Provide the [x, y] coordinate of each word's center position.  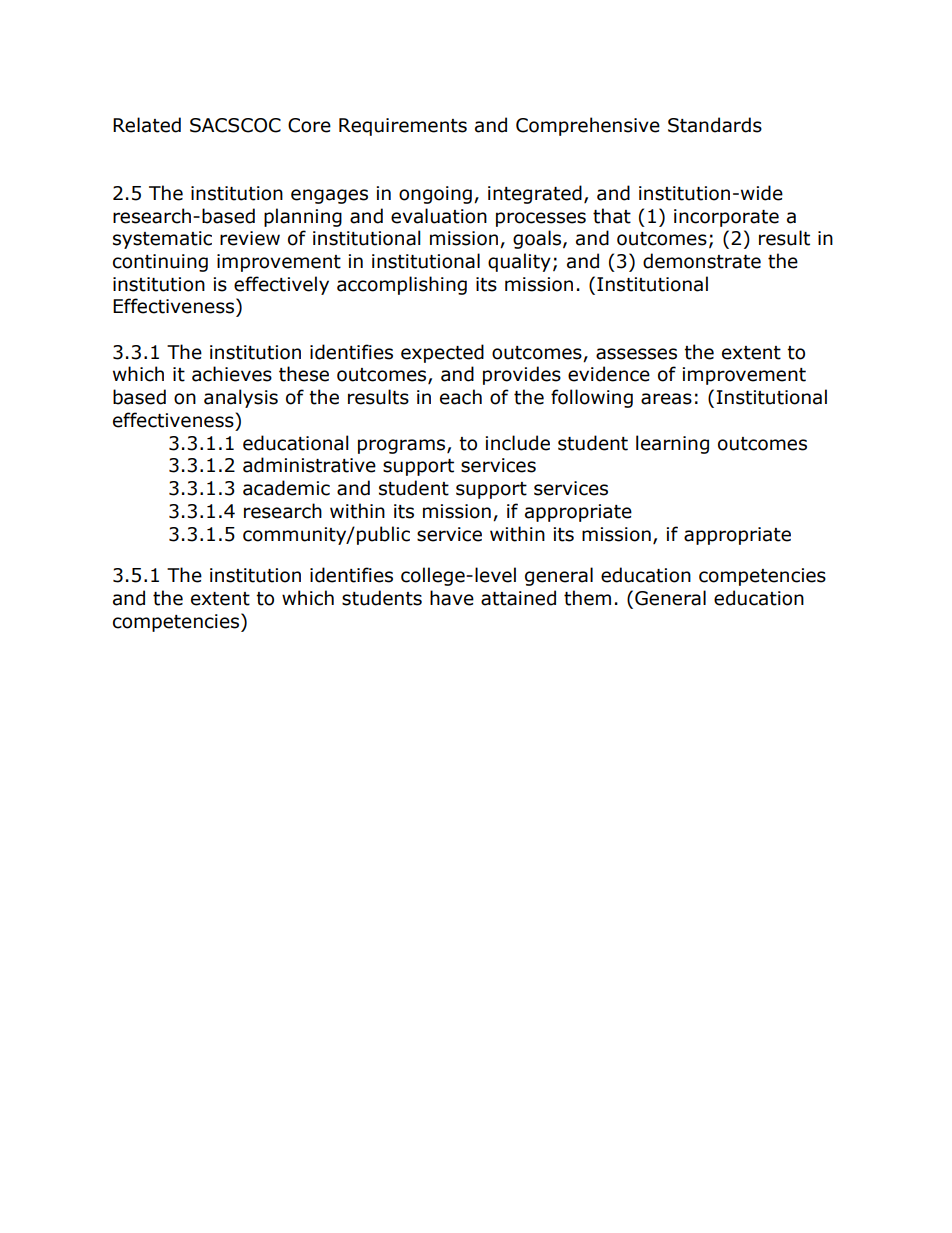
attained [518, 598]
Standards [715, 125]
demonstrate [702, 261]
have [452, 598]
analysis [241, 398]
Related [147, 125]
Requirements [403, 127]
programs [403, 446]
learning [672, 444]
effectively [281, 285]
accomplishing [402, 285]
